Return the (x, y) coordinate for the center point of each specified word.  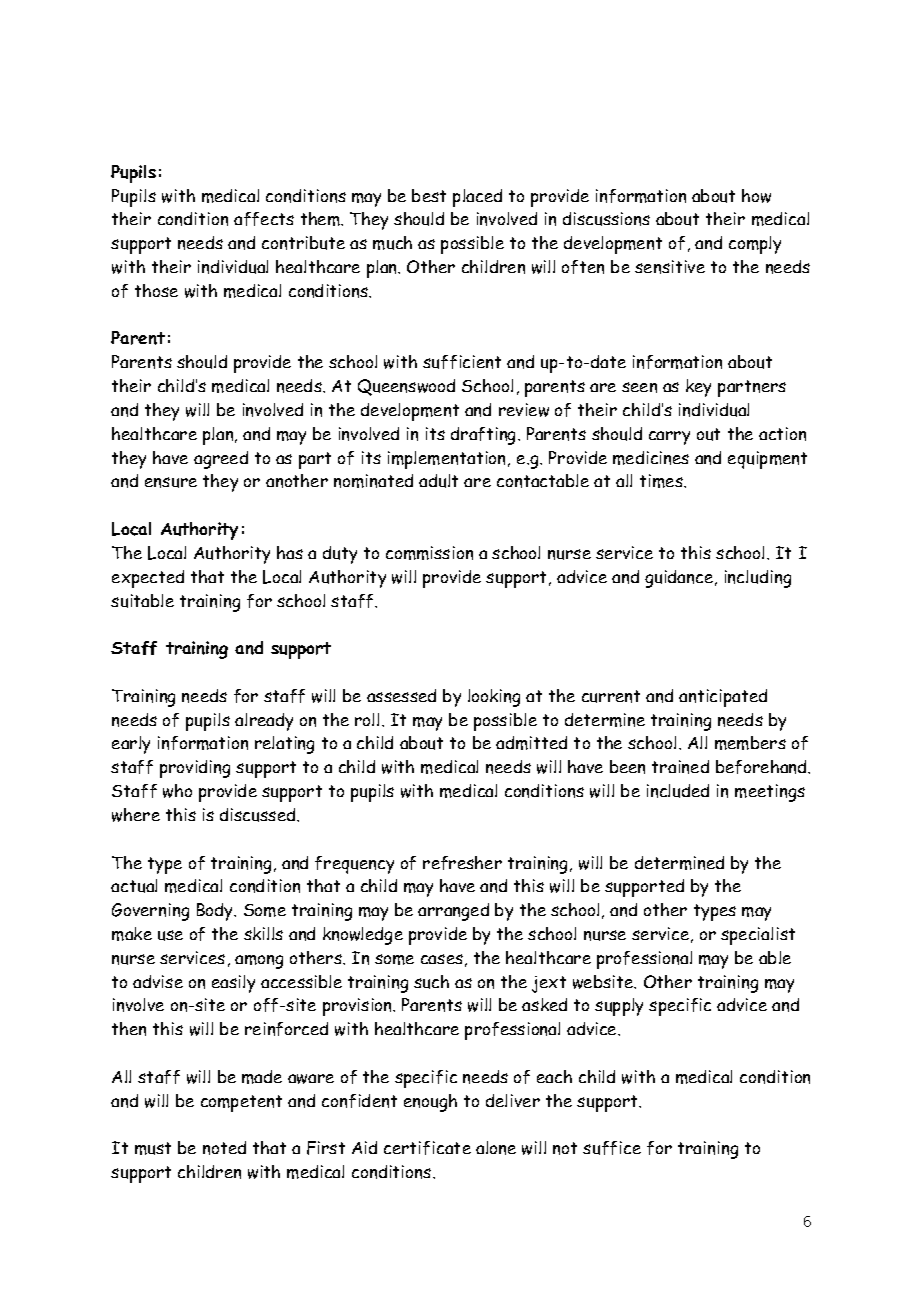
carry (669, 438)
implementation (448, 460)
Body (216, 912)
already (264, 722)
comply (755, 245)
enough (430, 1103)
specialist (758, 936)
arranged (453, 912)
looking (494, 698)
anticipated (723, 698)
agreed (221, 460)
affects (264, 219)
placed (477, 198)
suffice (612, 1148)
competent (241, 1103)
